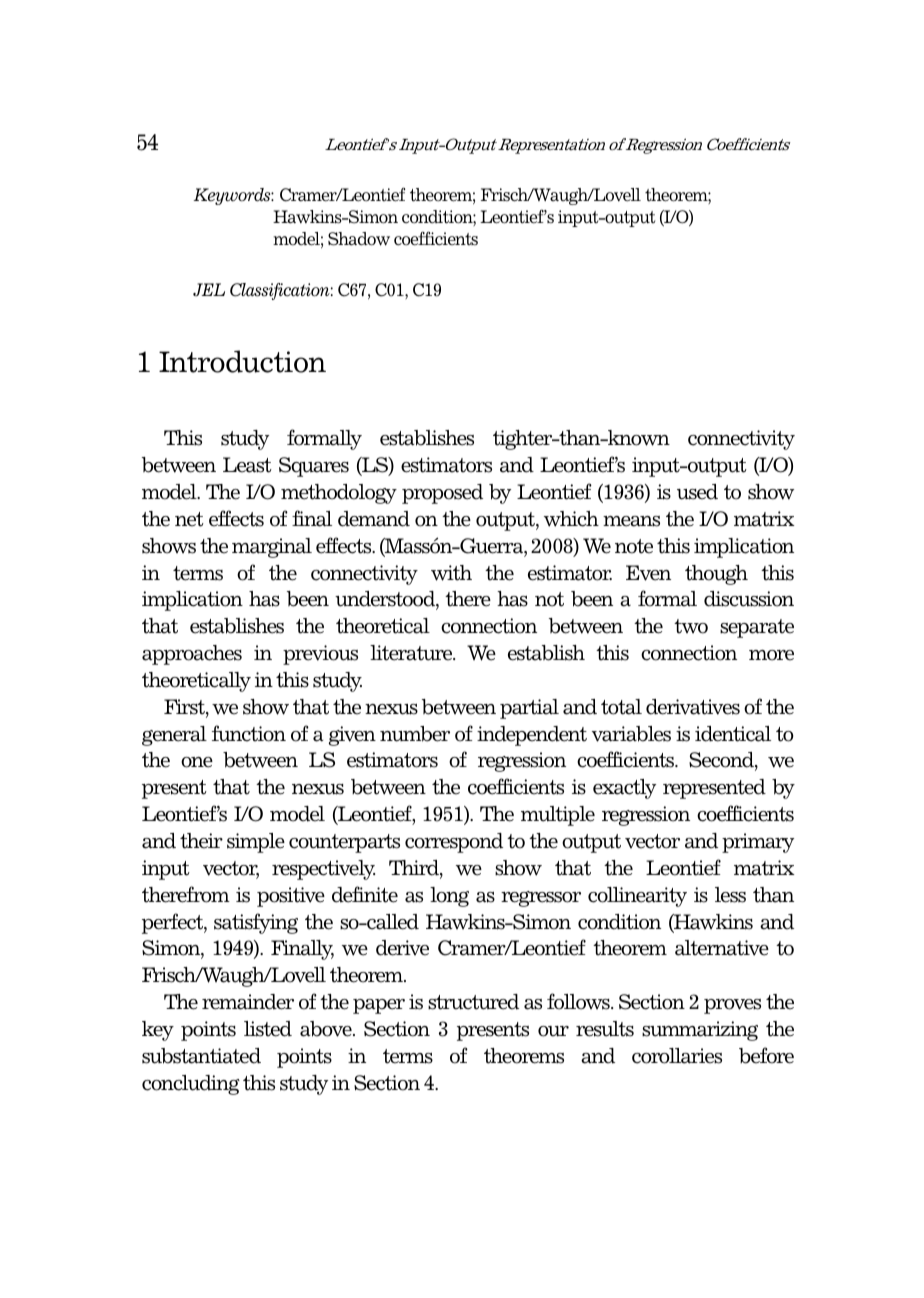 Image resolution: width=924 pixels, height=1298 pixels. What do you see at coordinates (359, 239) in the screenshot?
I see `Shadow` at bounding box center [359, 239].
